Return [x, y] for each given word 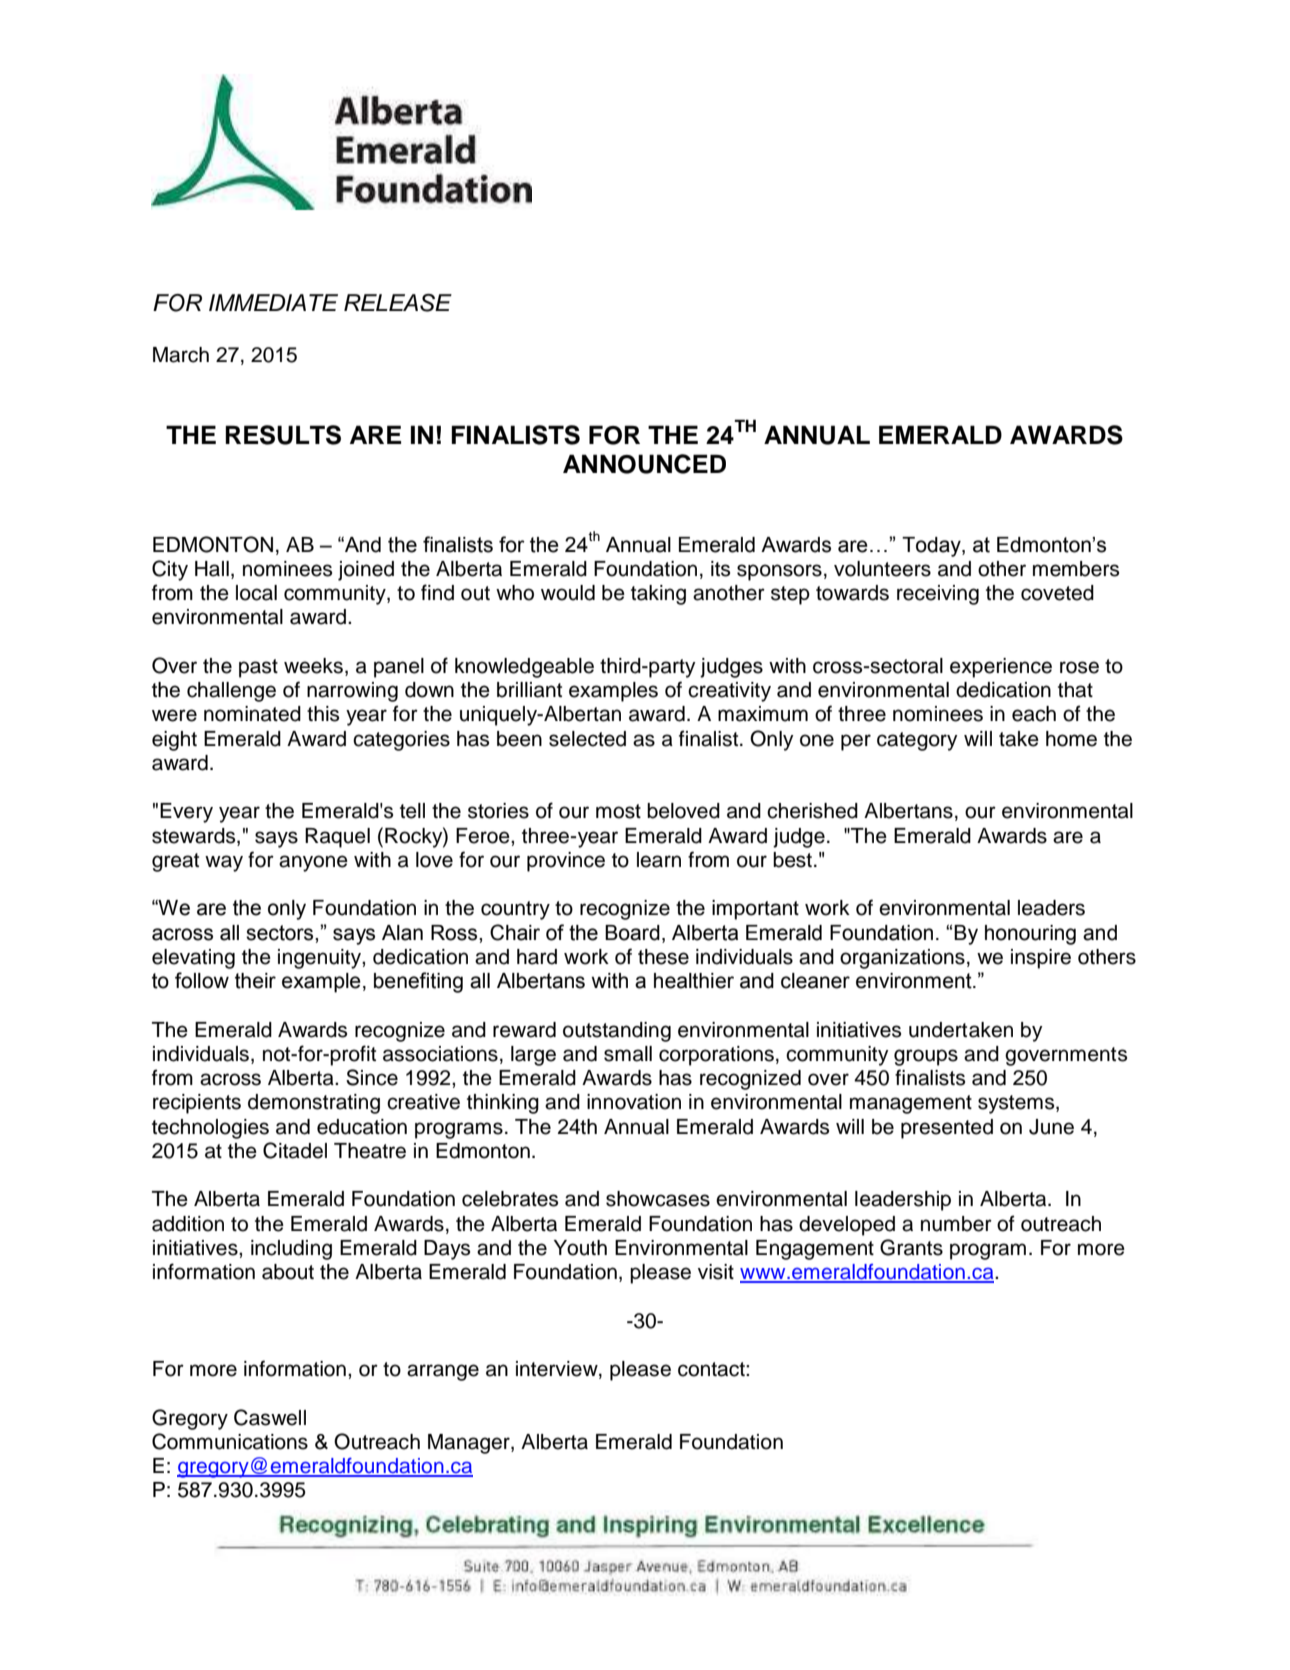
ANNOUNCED [644, 464]
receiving [938, 595]
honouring [1030, 935]
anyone [313, 863]
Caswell [270, 1417]
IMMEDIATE [273, 302]
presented [947, 1129]
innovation [634, 1102]
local [256, 593]
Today [932, 547]
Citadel [295, 1150]
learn [659, 860]
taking [658, 595]
